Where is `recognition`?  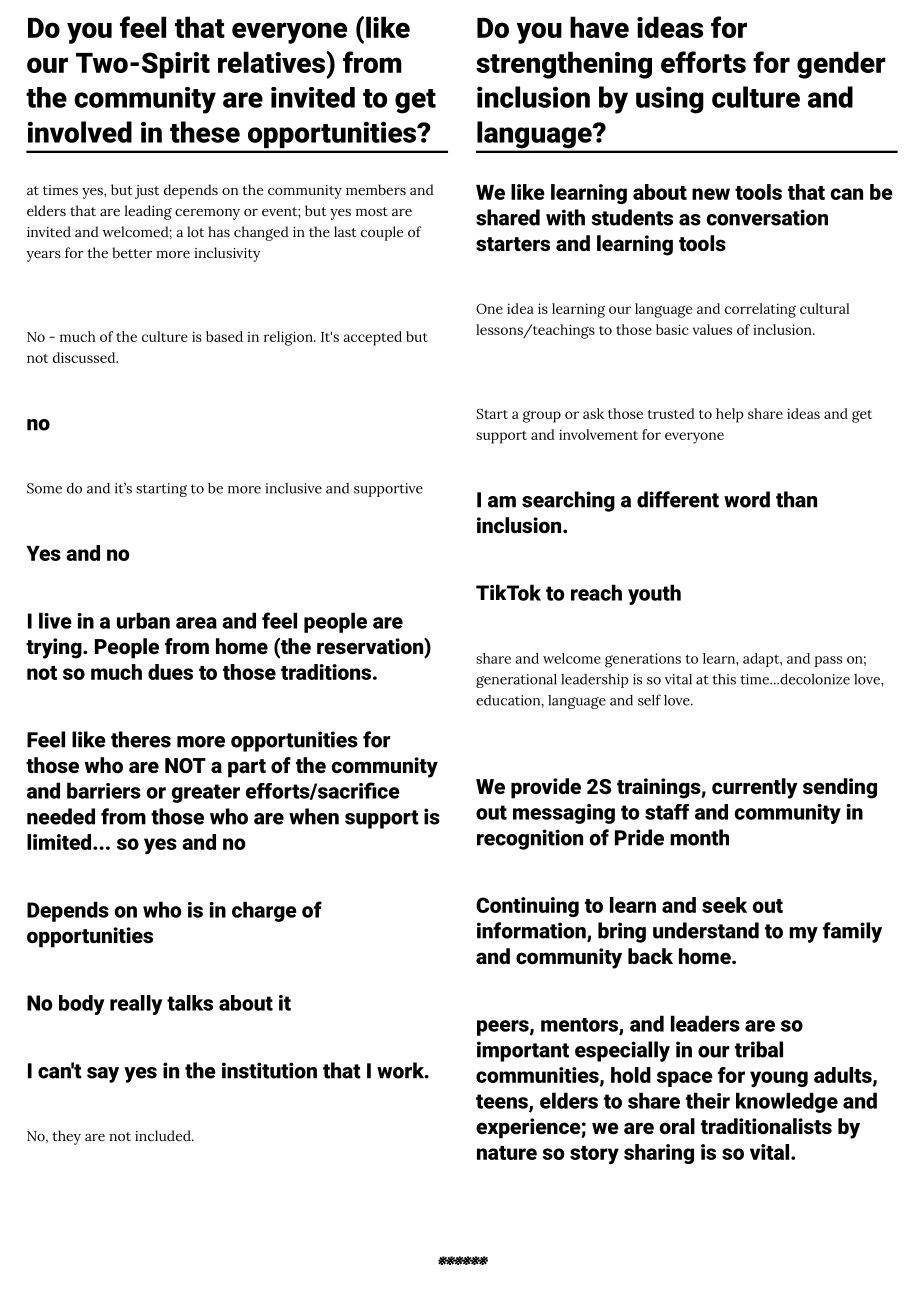
recognition is located at coordinates (530, 839).
